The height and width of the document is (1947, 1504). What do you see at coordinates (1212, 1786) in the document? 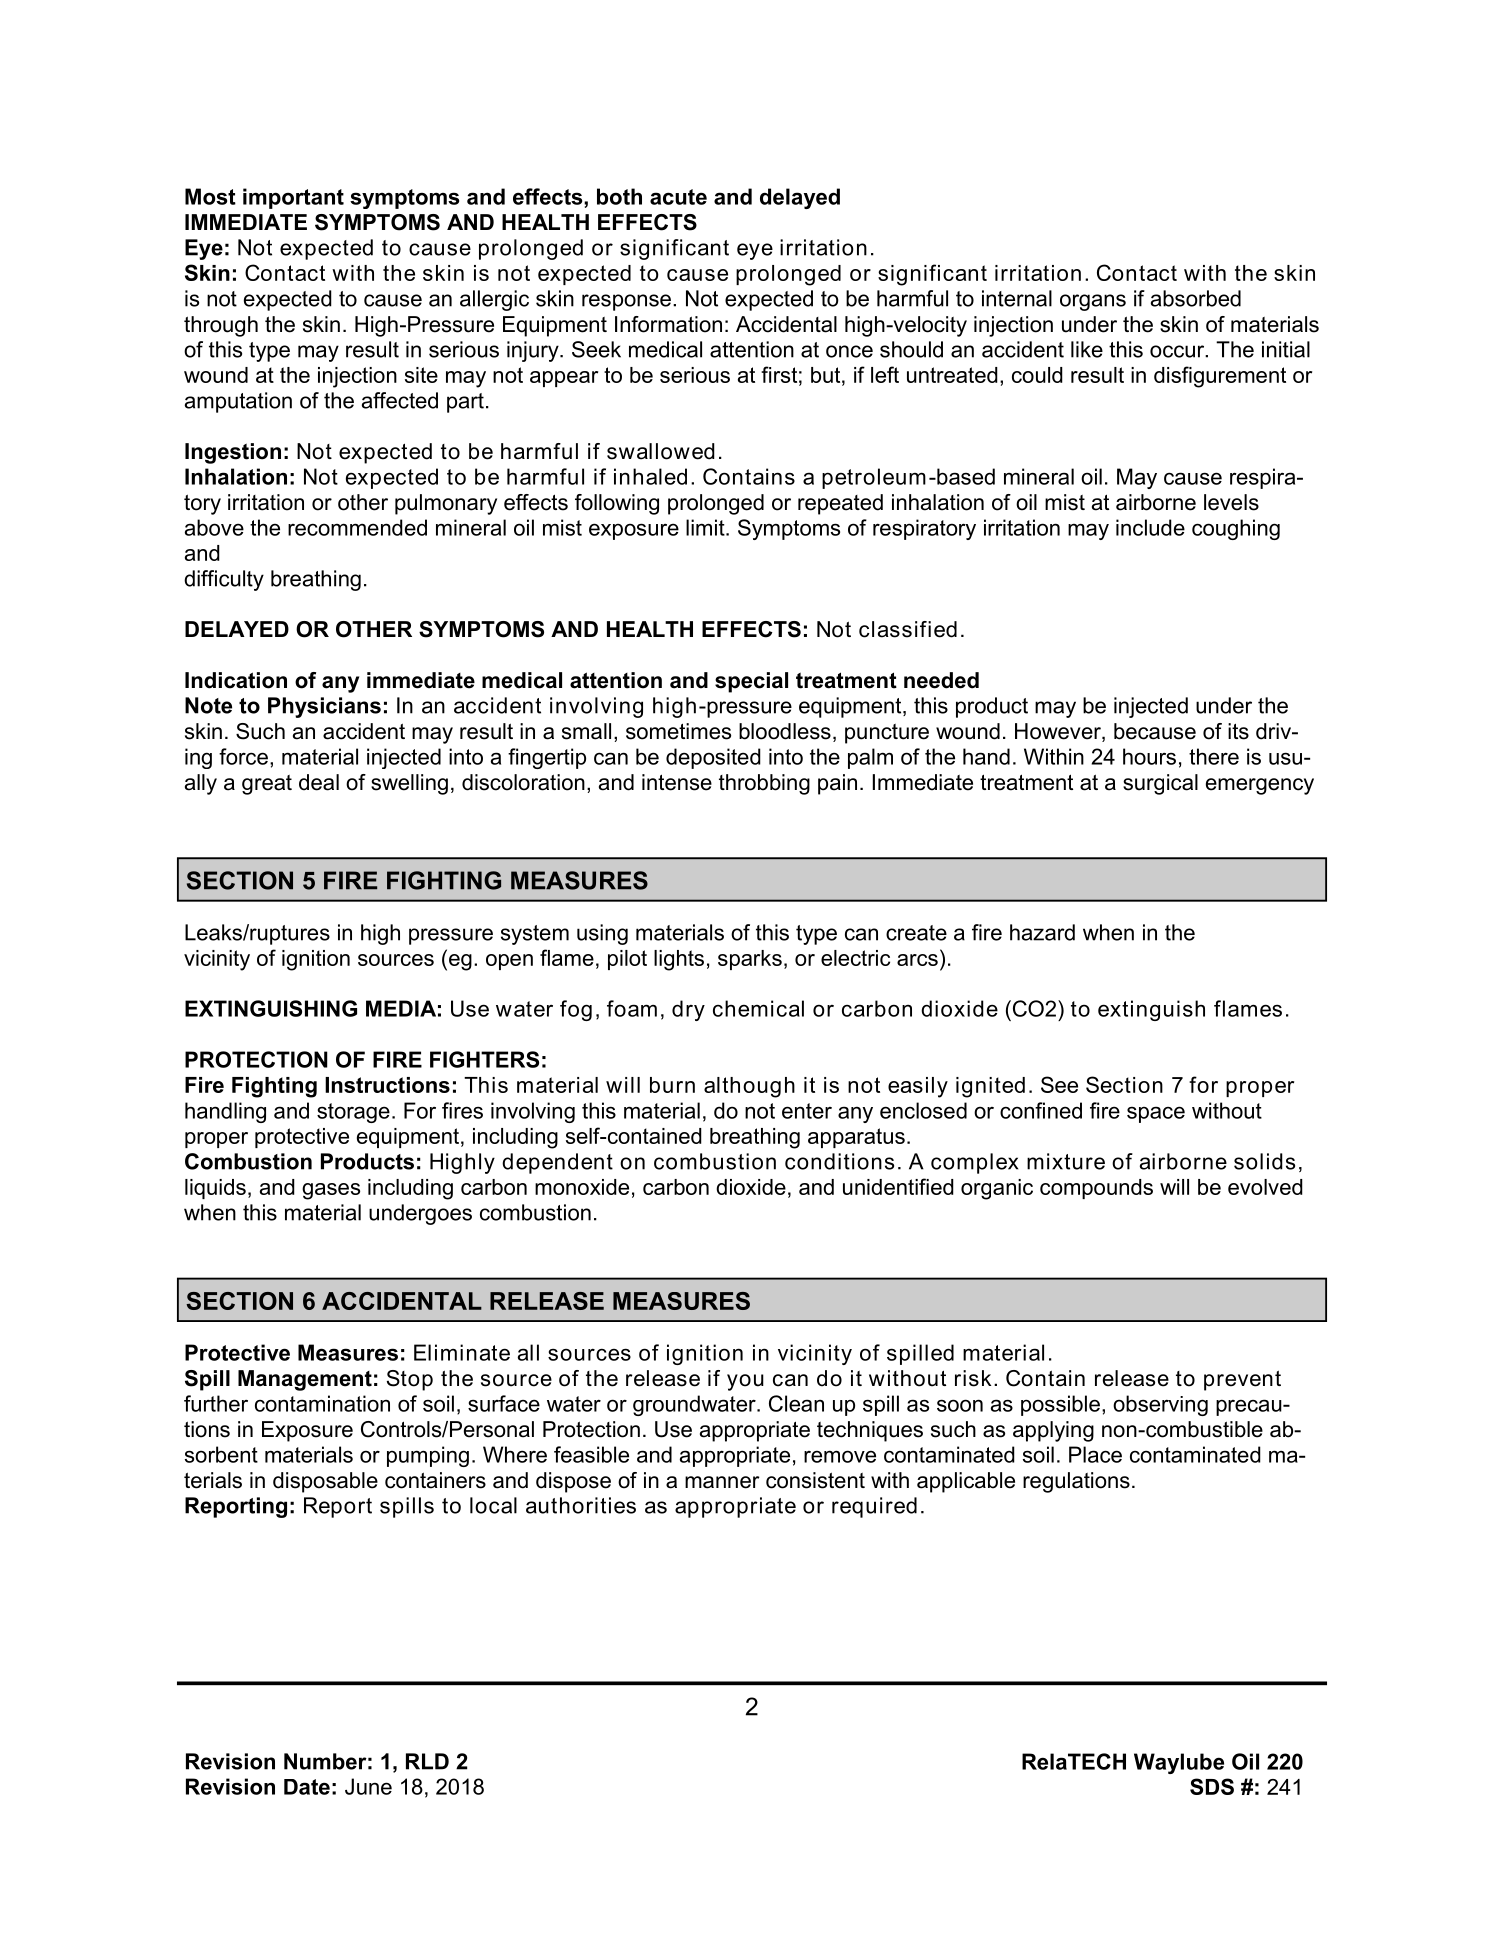
I see `SDS` at bounding box center [1212, 1786].
